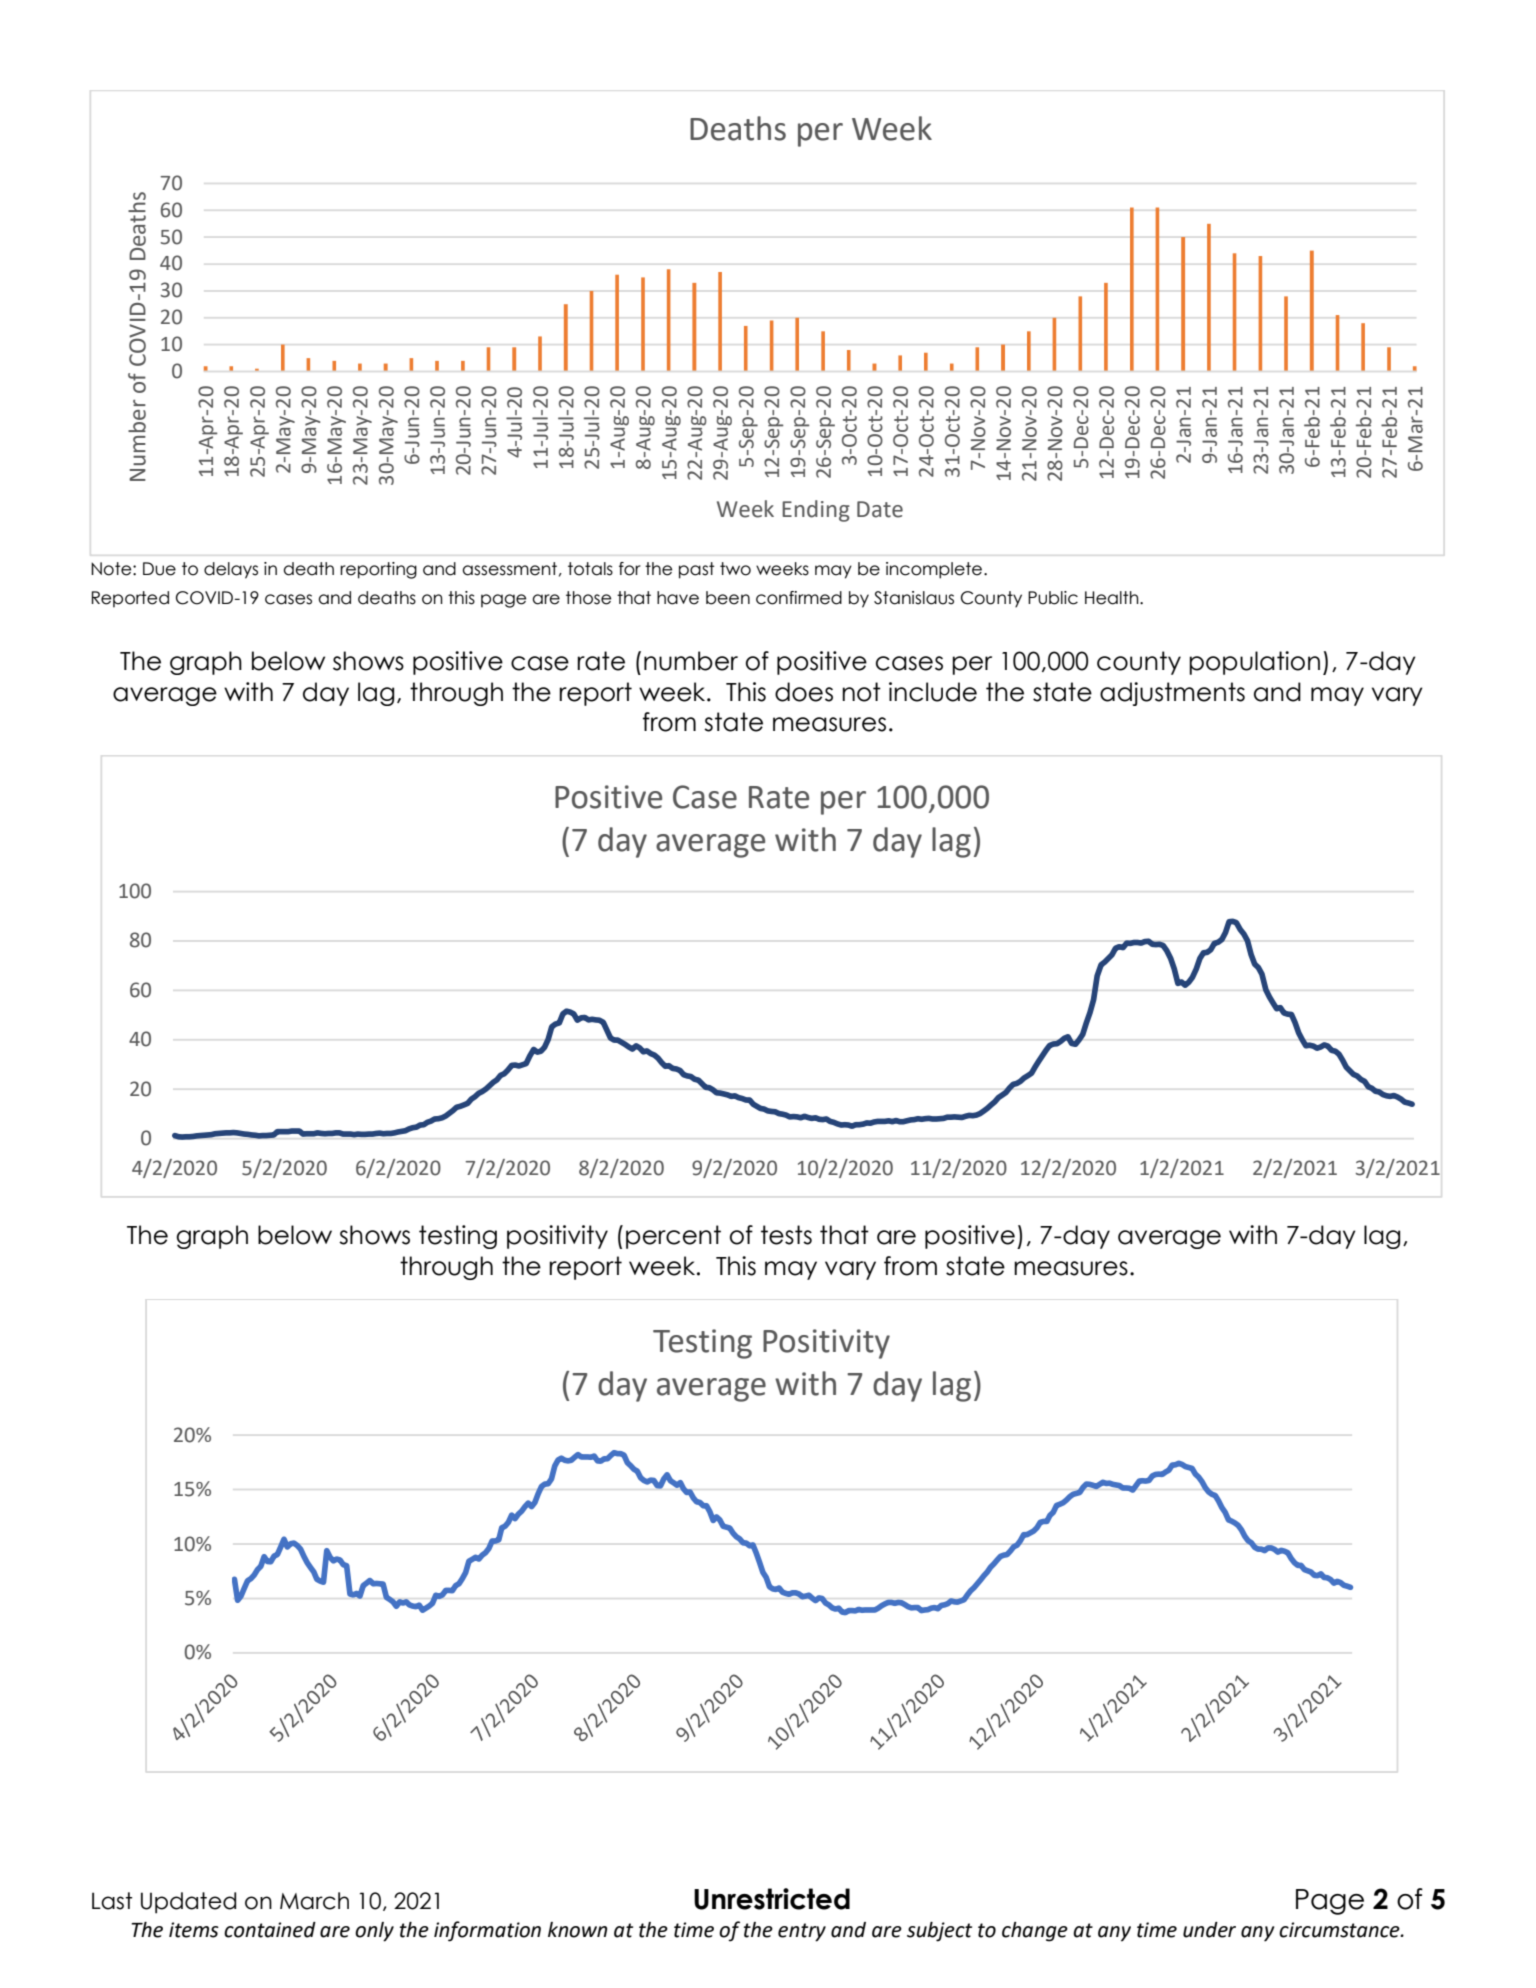 The width and height of the screenshot is (1536, 1988). Describe the element at coordinates (314, 1901) in the screenshot. I see `March` at that location.
